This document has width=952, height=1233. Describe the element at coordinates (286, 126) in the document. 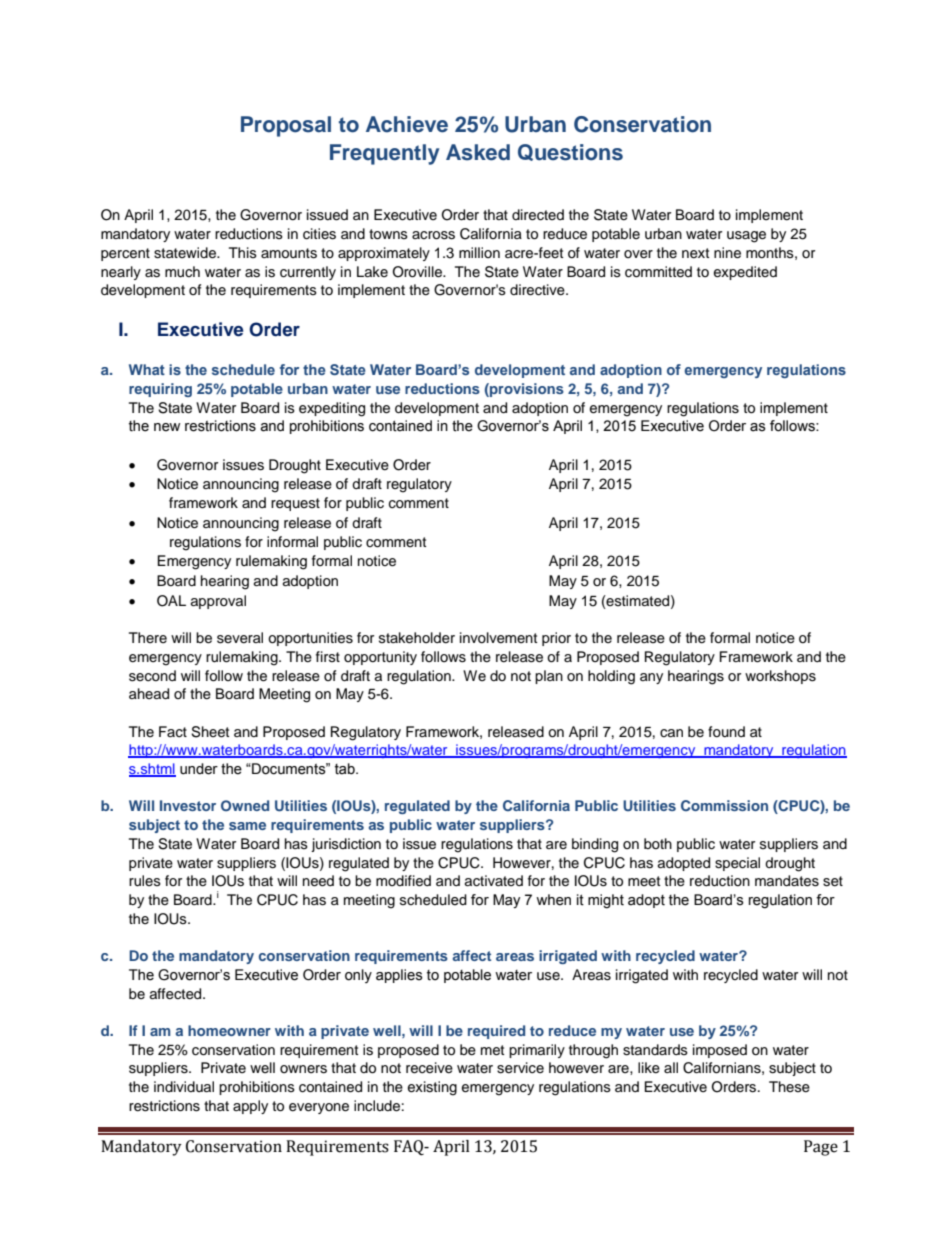

I see `Proposal` at that location.
